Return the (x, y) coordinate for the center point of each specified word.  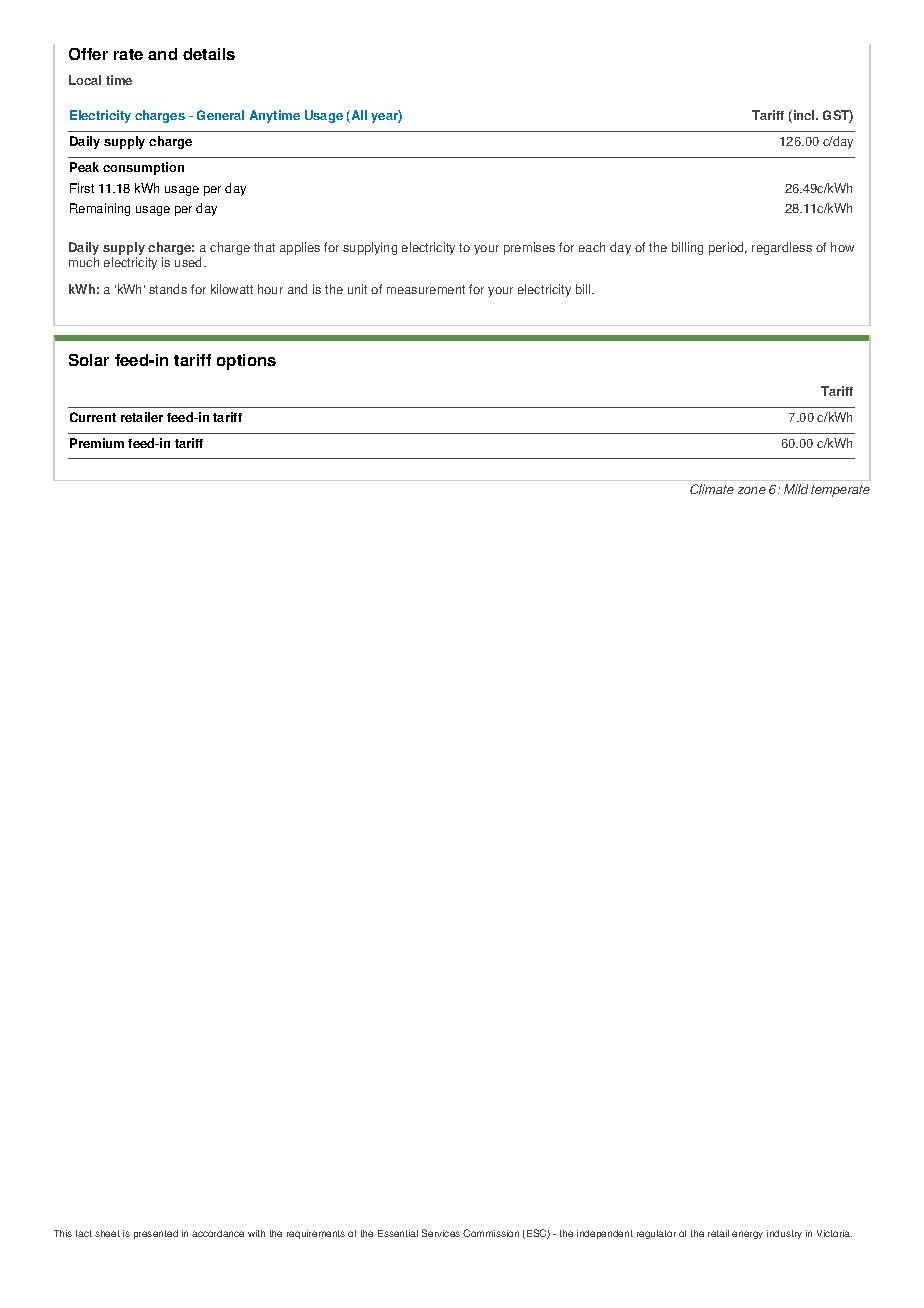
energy (747, 1235)
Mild (796, 489)
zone (752, 490)
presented (156, 1234)
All (358, 116)
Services (441, 1233)
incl (805, 115)
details (209, 54)
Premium (97, 443)
